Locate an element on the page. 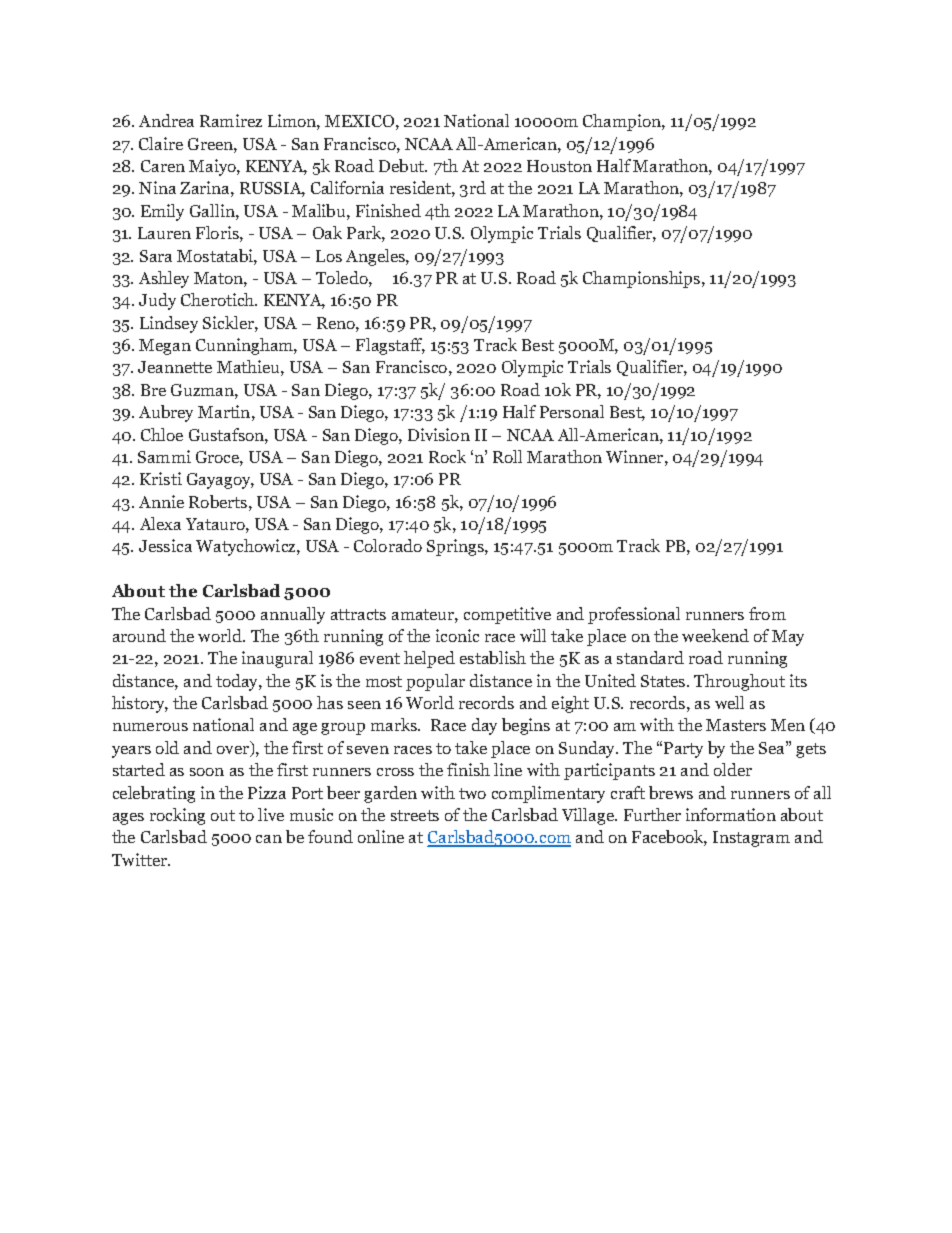 This document has width=952, height=1233. live is located at coordinates (271, 814).
